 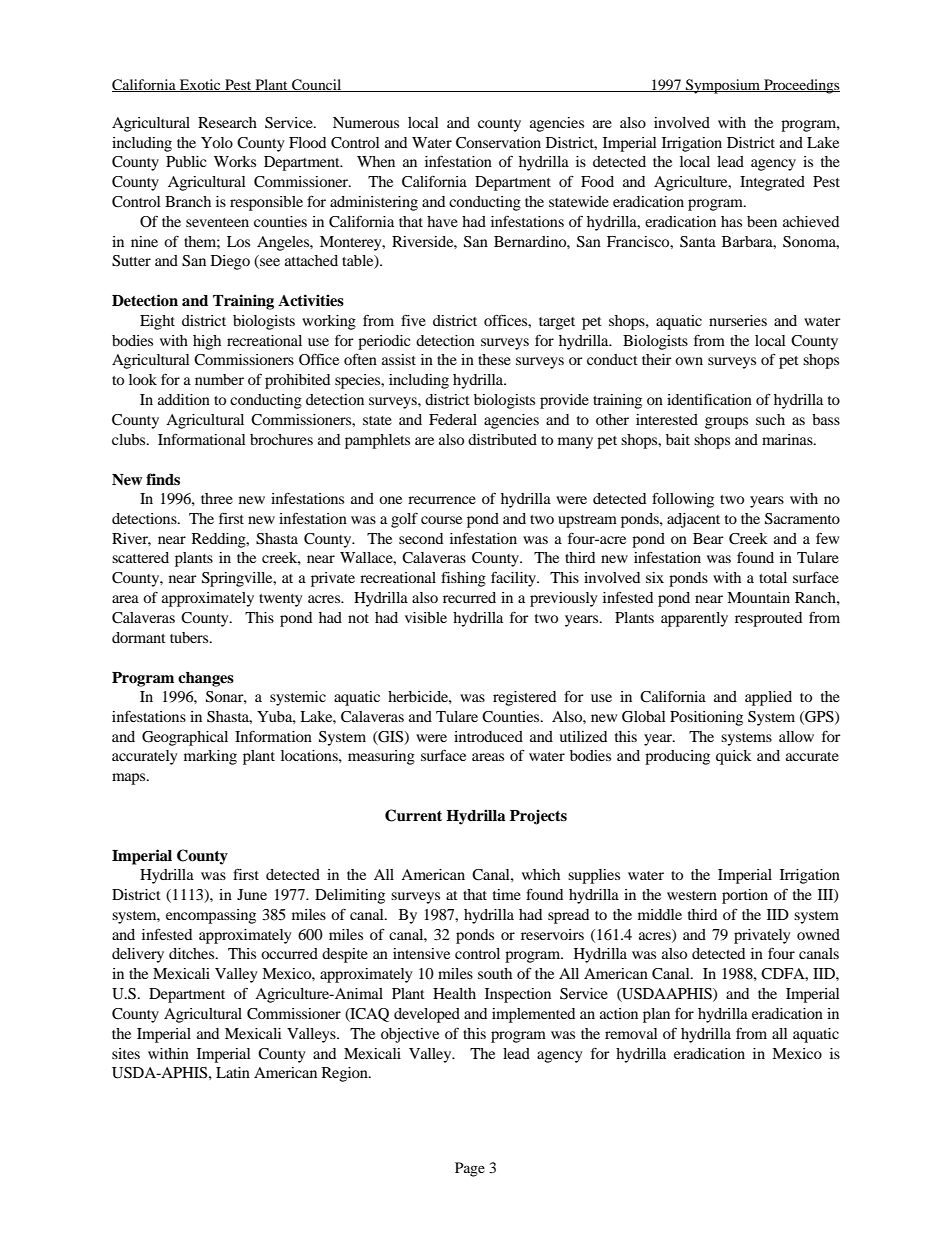 I want to click on identification, so click(x=709, y=399).
